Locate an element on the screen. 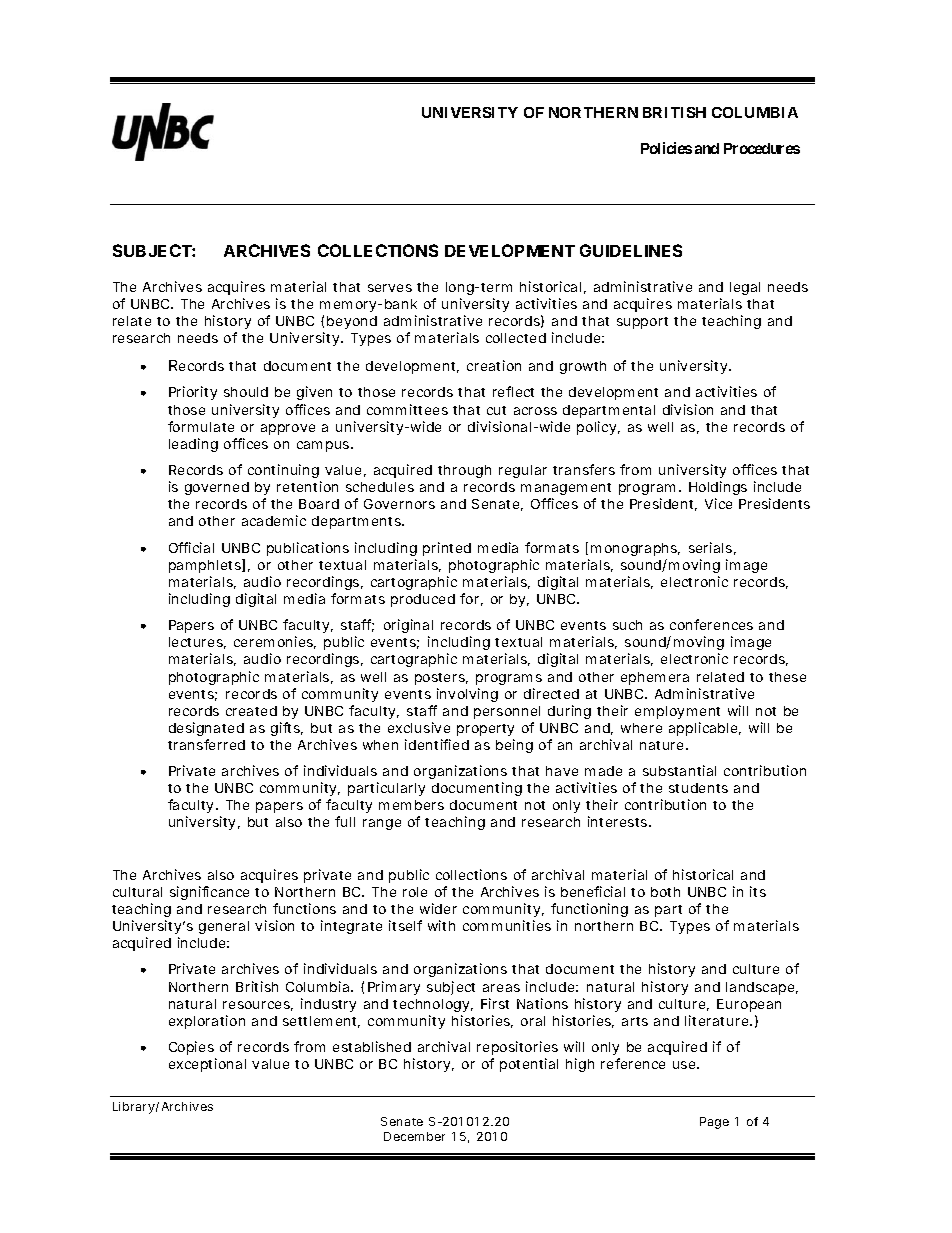 Image resolution: width=952 pixels, height=1233 pixels. exceptional is located at coordinates (207, 1065).
